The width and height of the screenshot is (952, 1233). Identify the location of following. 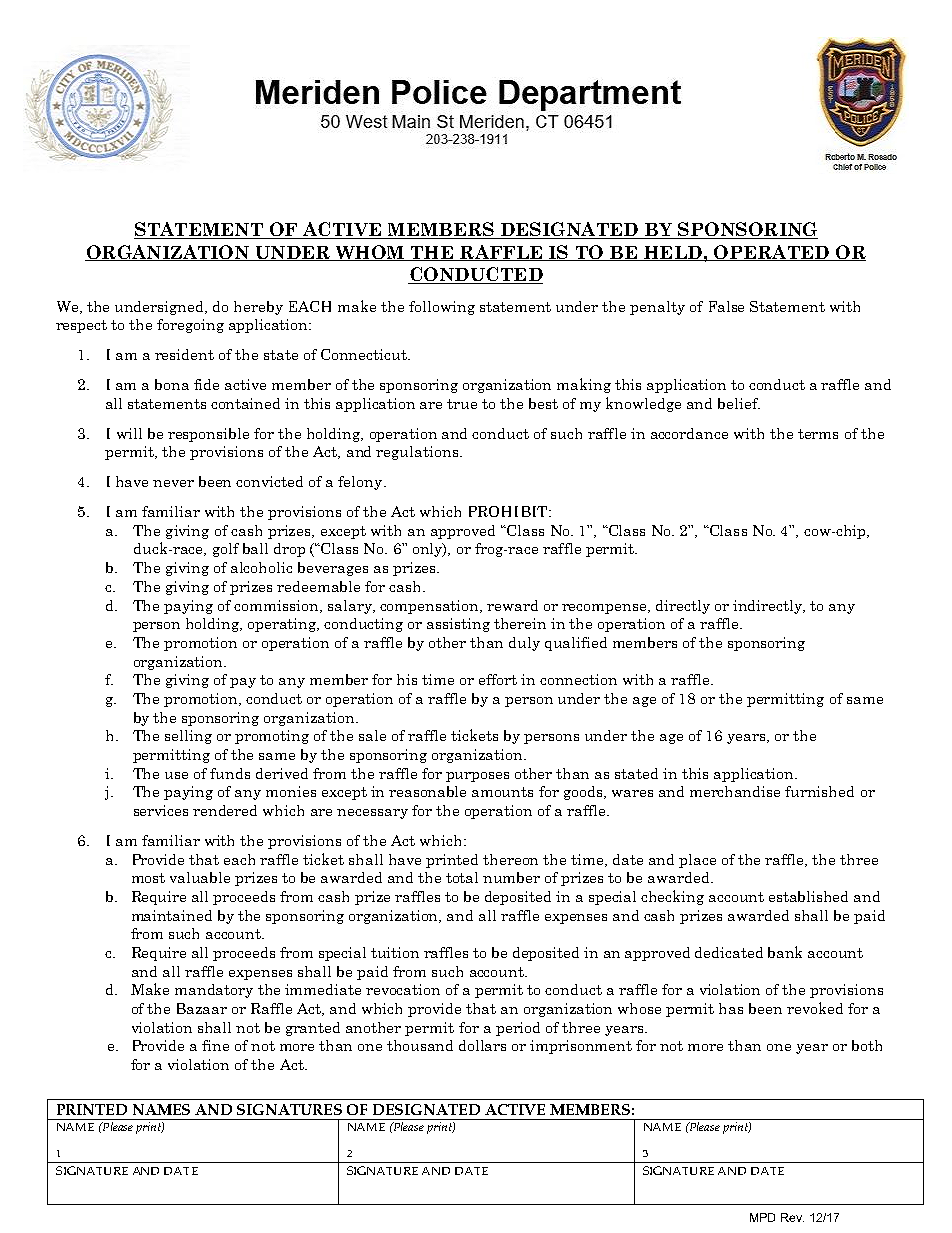
(442, 308).
